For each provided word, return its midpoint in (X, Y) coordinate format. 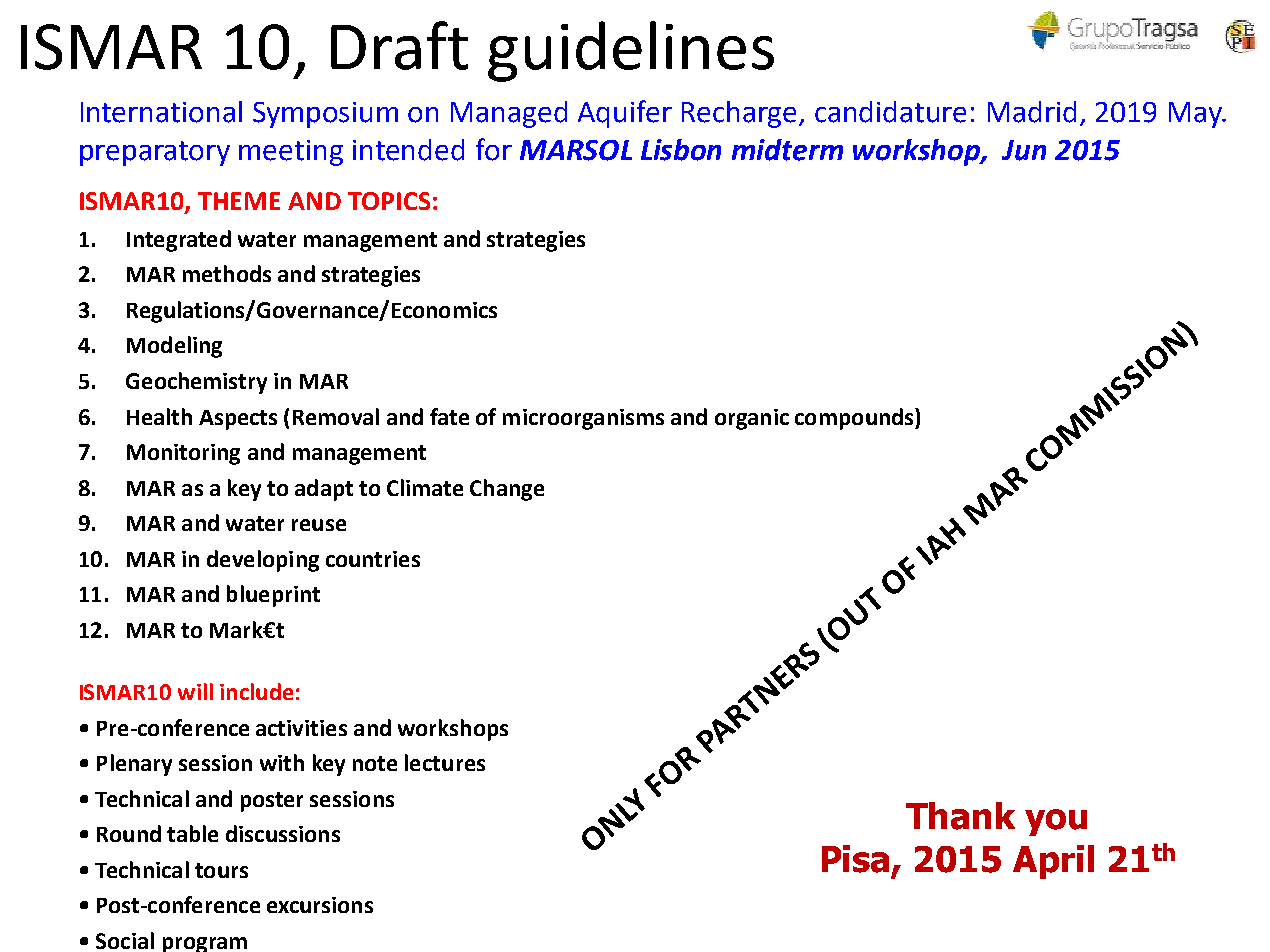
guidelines (631, 51)
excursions (320, 905)
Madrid (1032, 112)
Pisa (855, 859)
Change (507, 490)
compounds (855, 419)
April (1053, 862)
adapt (324, 490)
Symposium (325, 115)
